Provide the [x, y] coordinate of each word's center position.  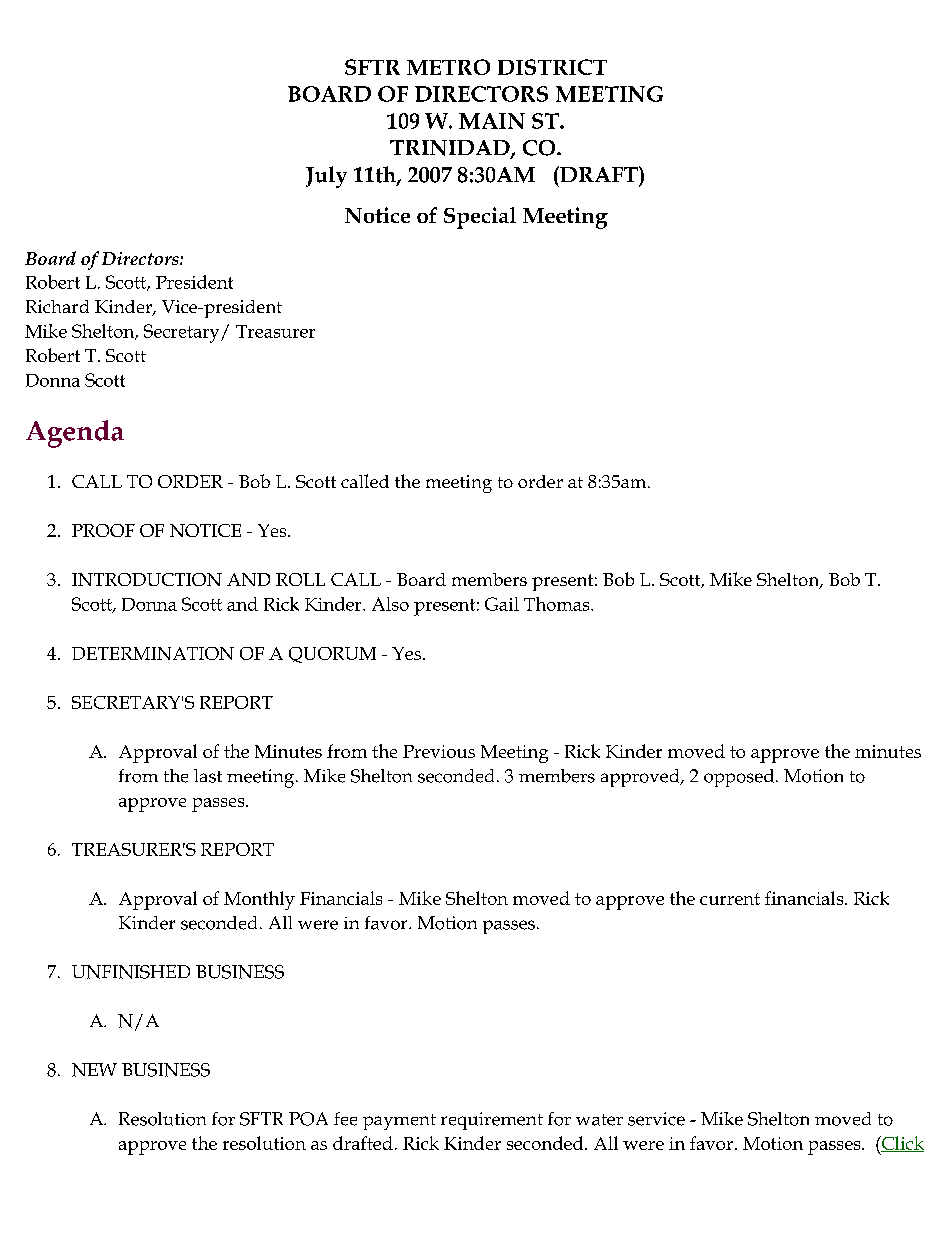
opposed [739, 778]
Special [480, 218]
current [730, 899]
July [326, 177]
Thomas [558, 604]
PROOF [103, 530]
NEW [94, 1070]
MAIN [492, 121]
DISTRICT [552, 67]
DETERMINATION [153, 653]
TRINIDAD [451, 149]
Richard [57, 306]
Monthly [259, 900]
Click [902, 1144]
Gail [502, 604]
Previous [439, 751]
